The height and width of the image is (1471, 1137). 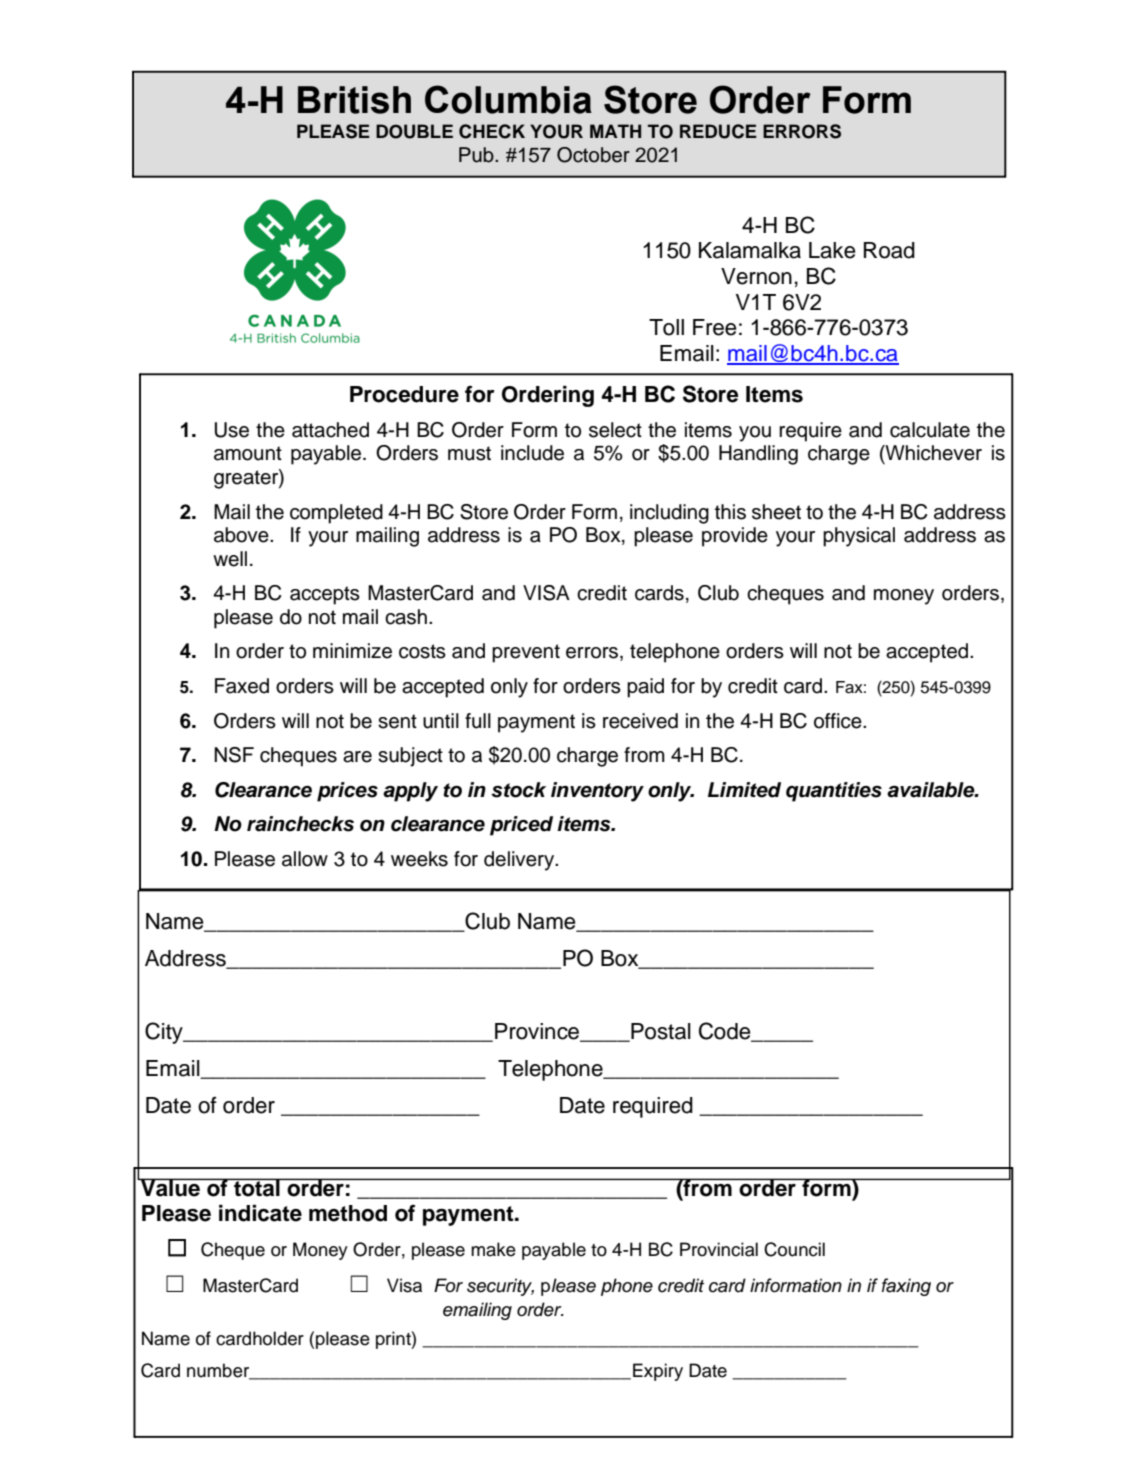 What do you see at coordinates (593, 155) in the image?
I see `October` at bounding box center [593, 155].
